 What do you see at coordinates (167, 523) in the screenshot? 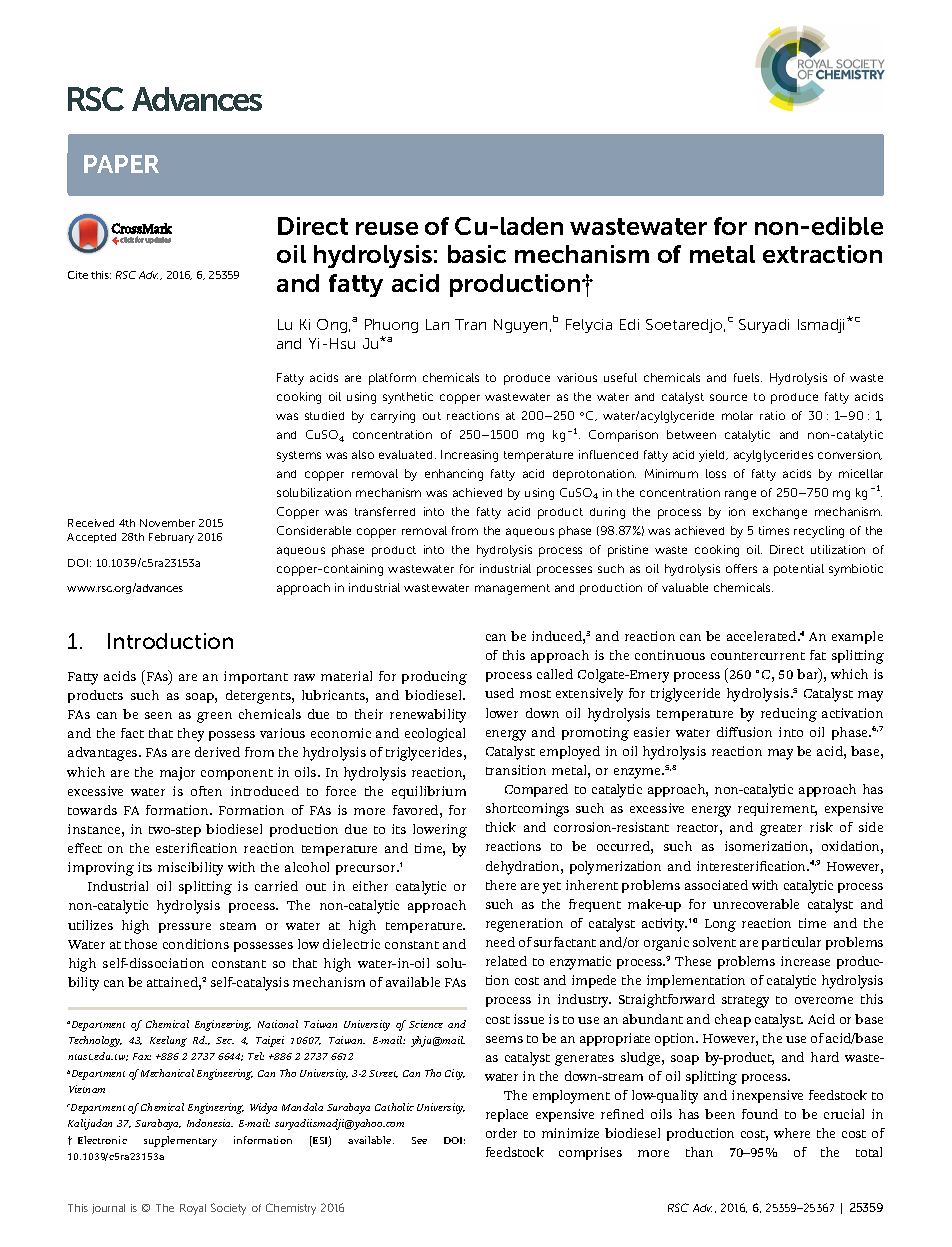
I see `November` at bounding box center [167, 523].
